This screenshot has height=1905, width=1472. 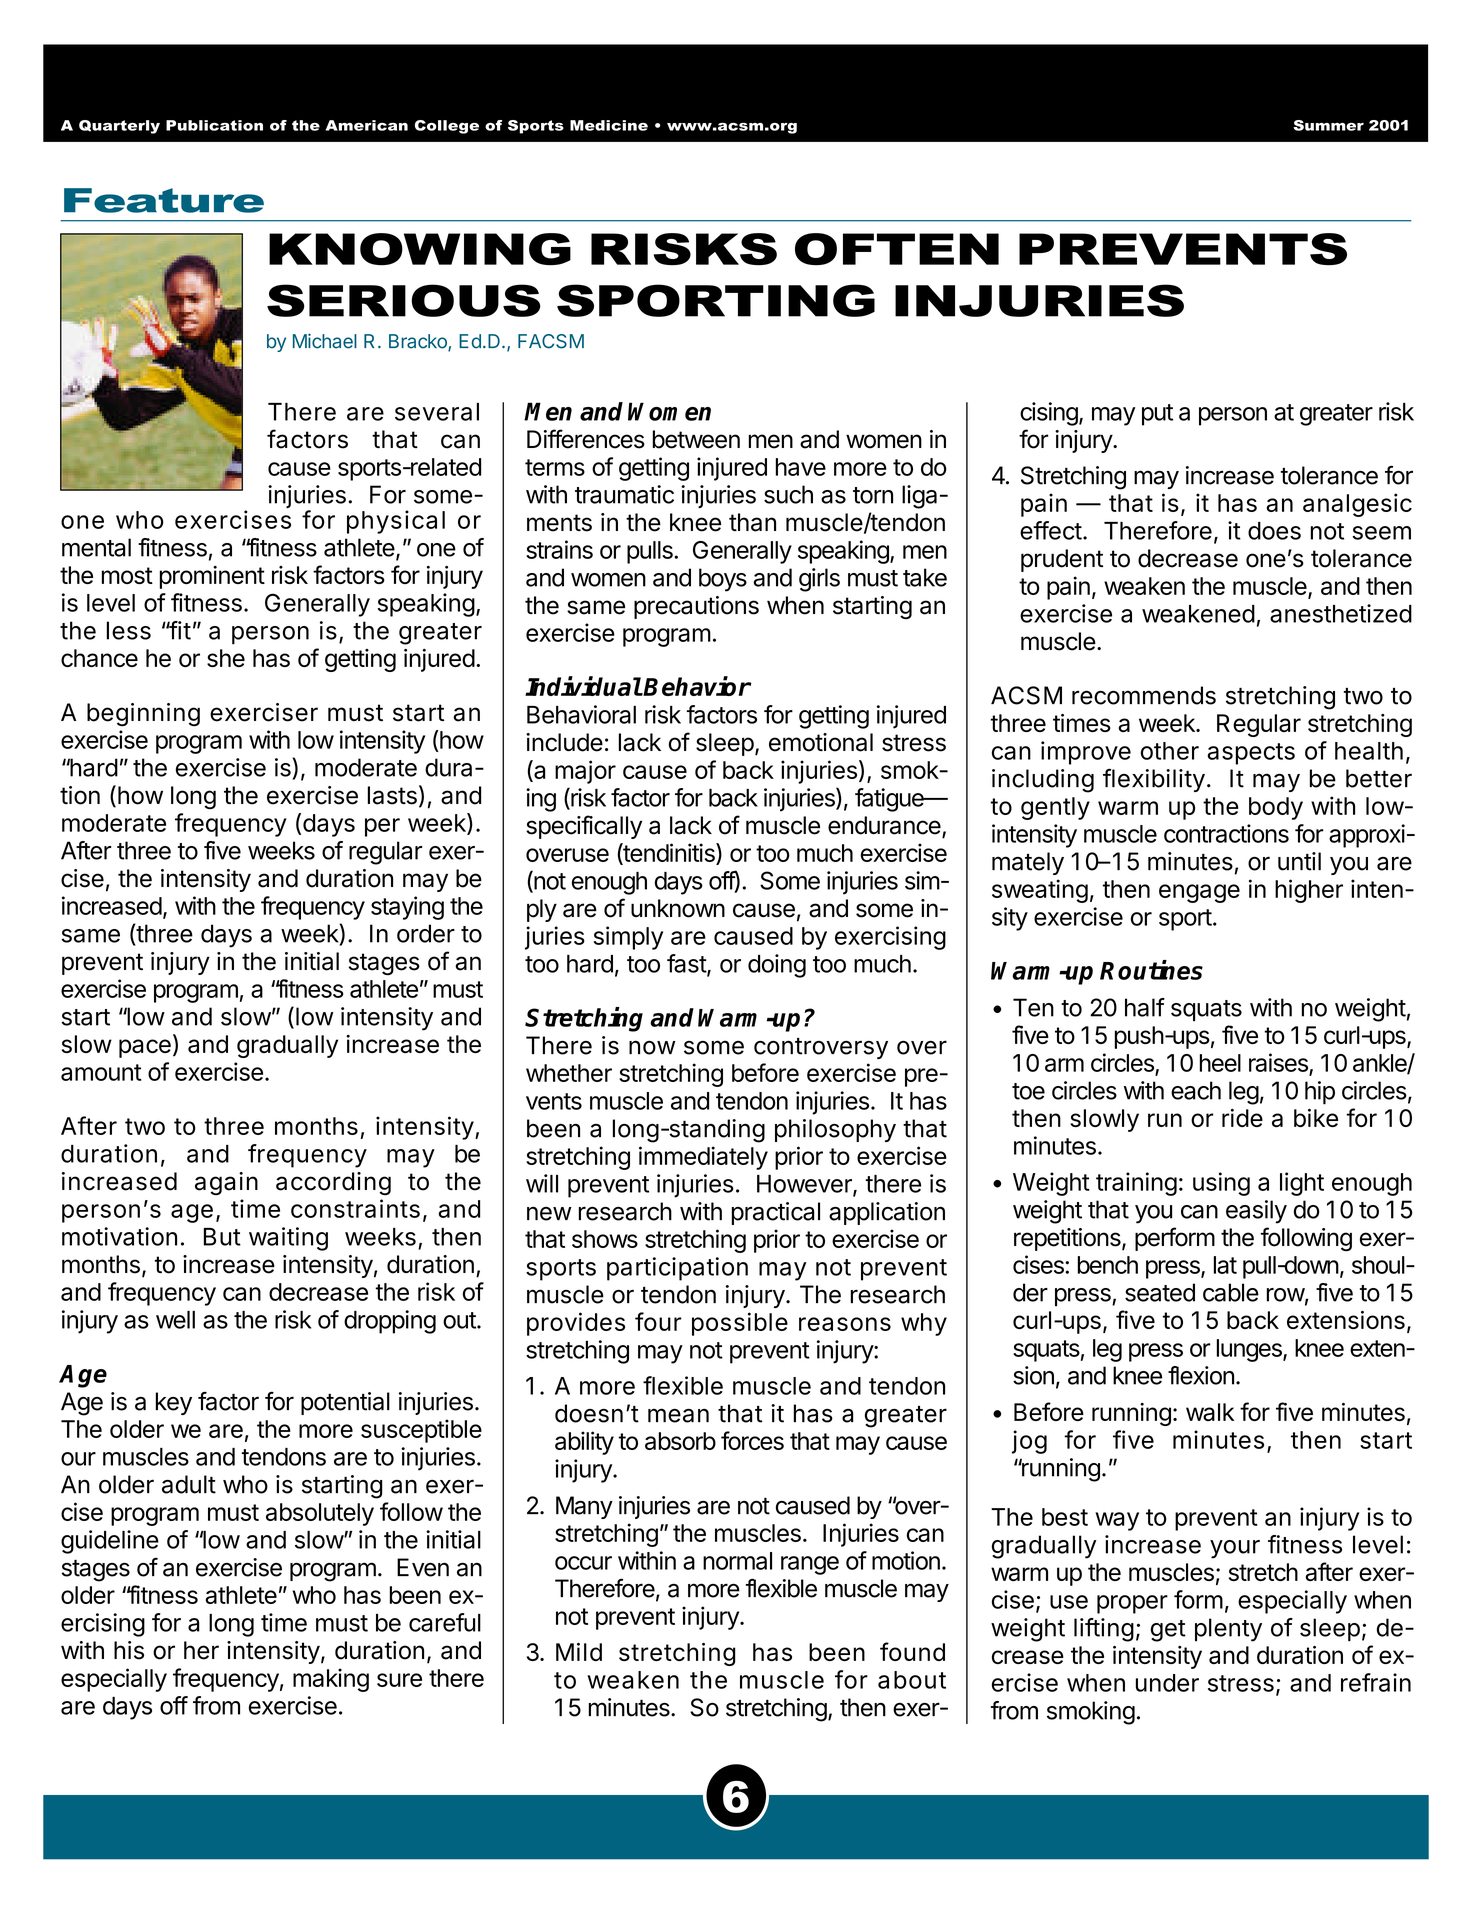 I want to click on normal, so click(x=737, y=1561).
